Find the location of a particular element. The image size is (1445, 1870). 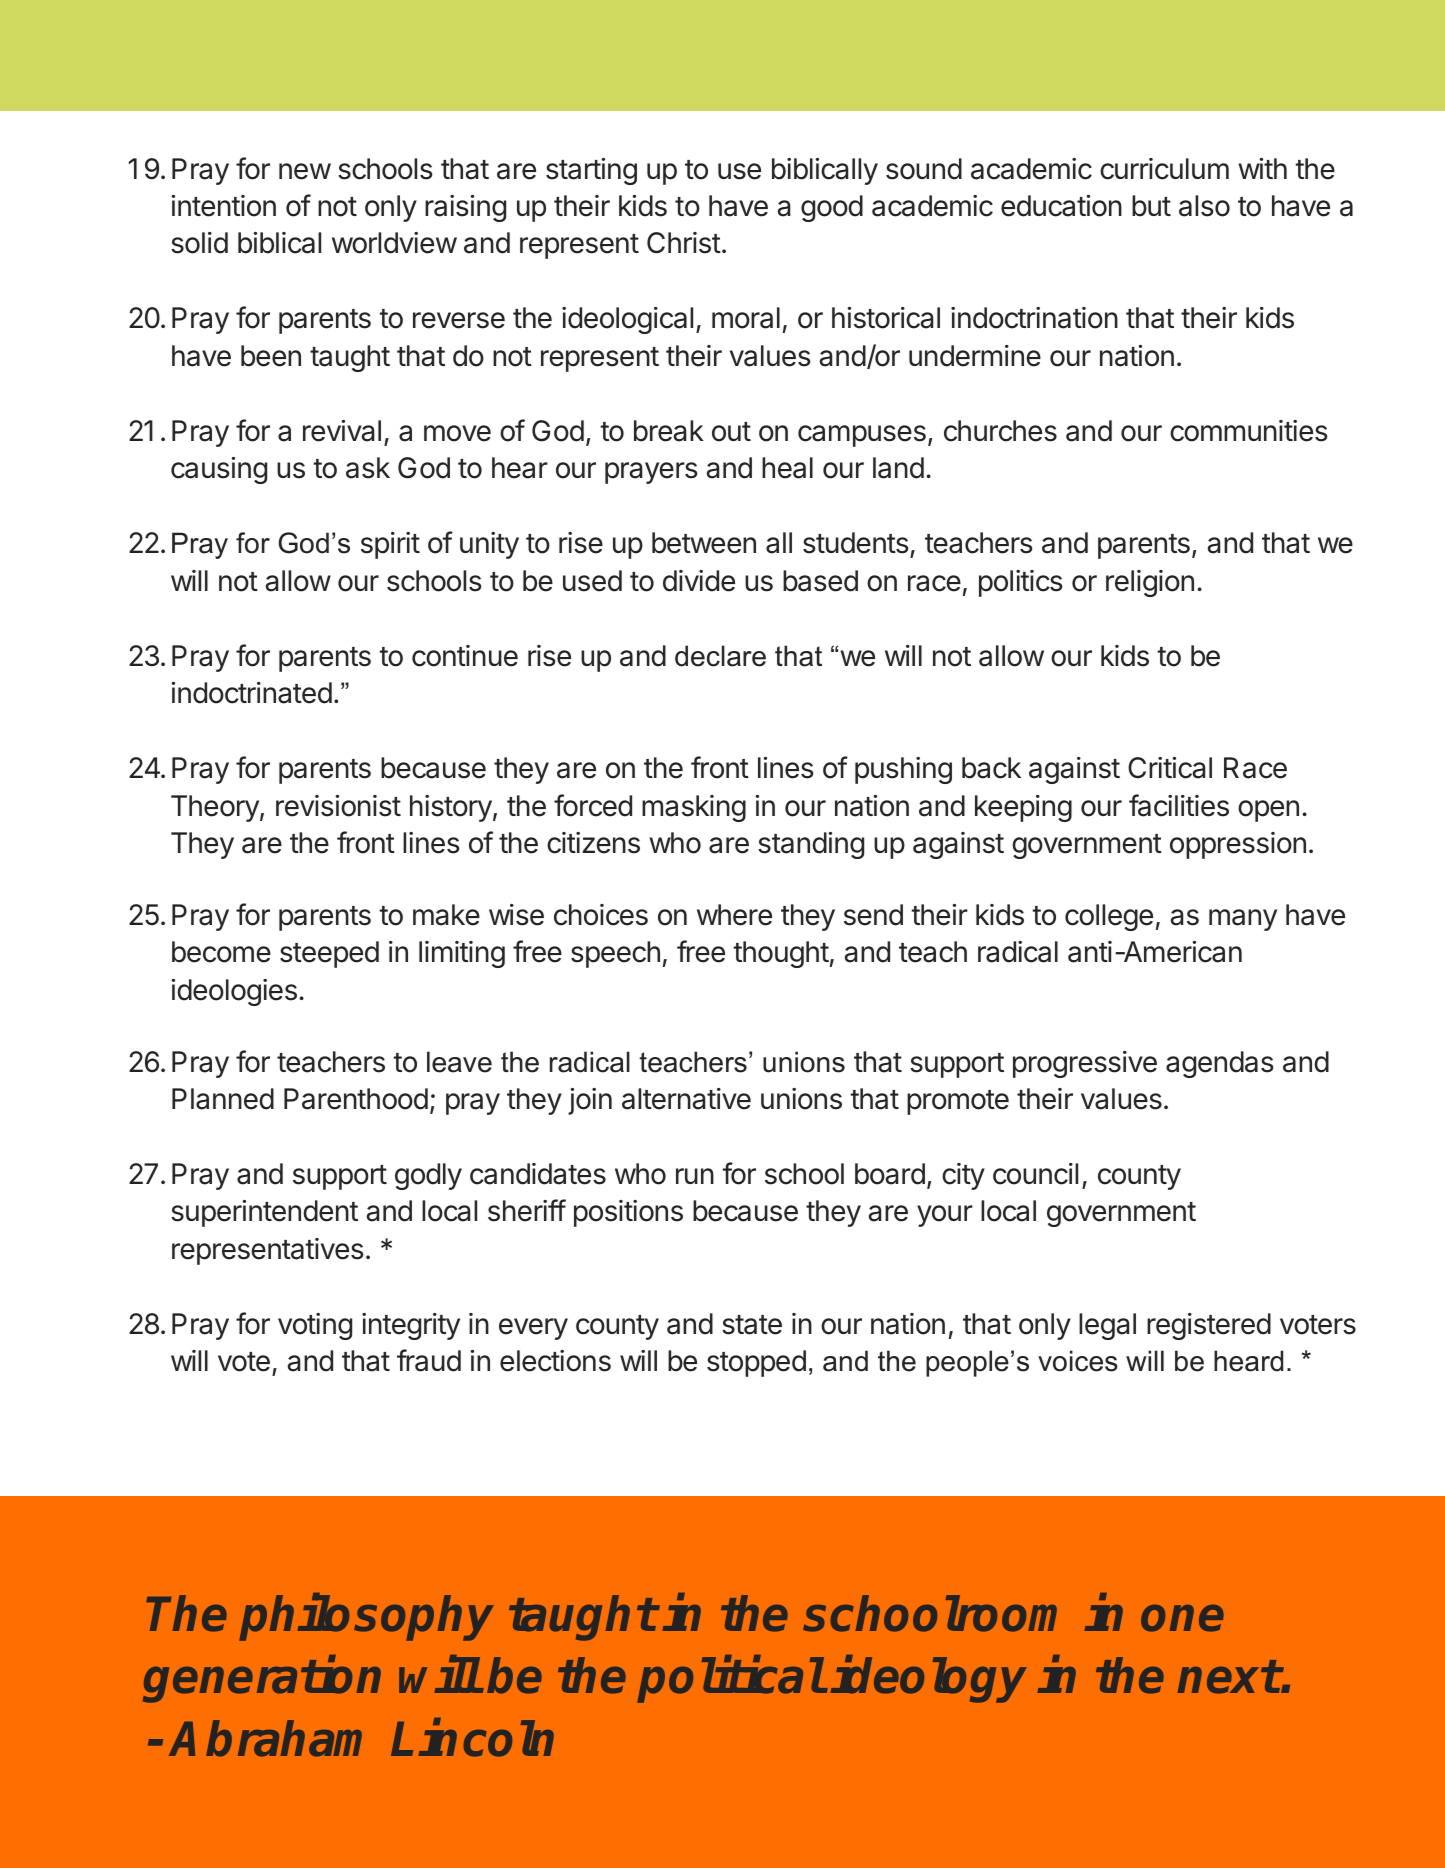

ideology is located at coordinates (929, 1680).
